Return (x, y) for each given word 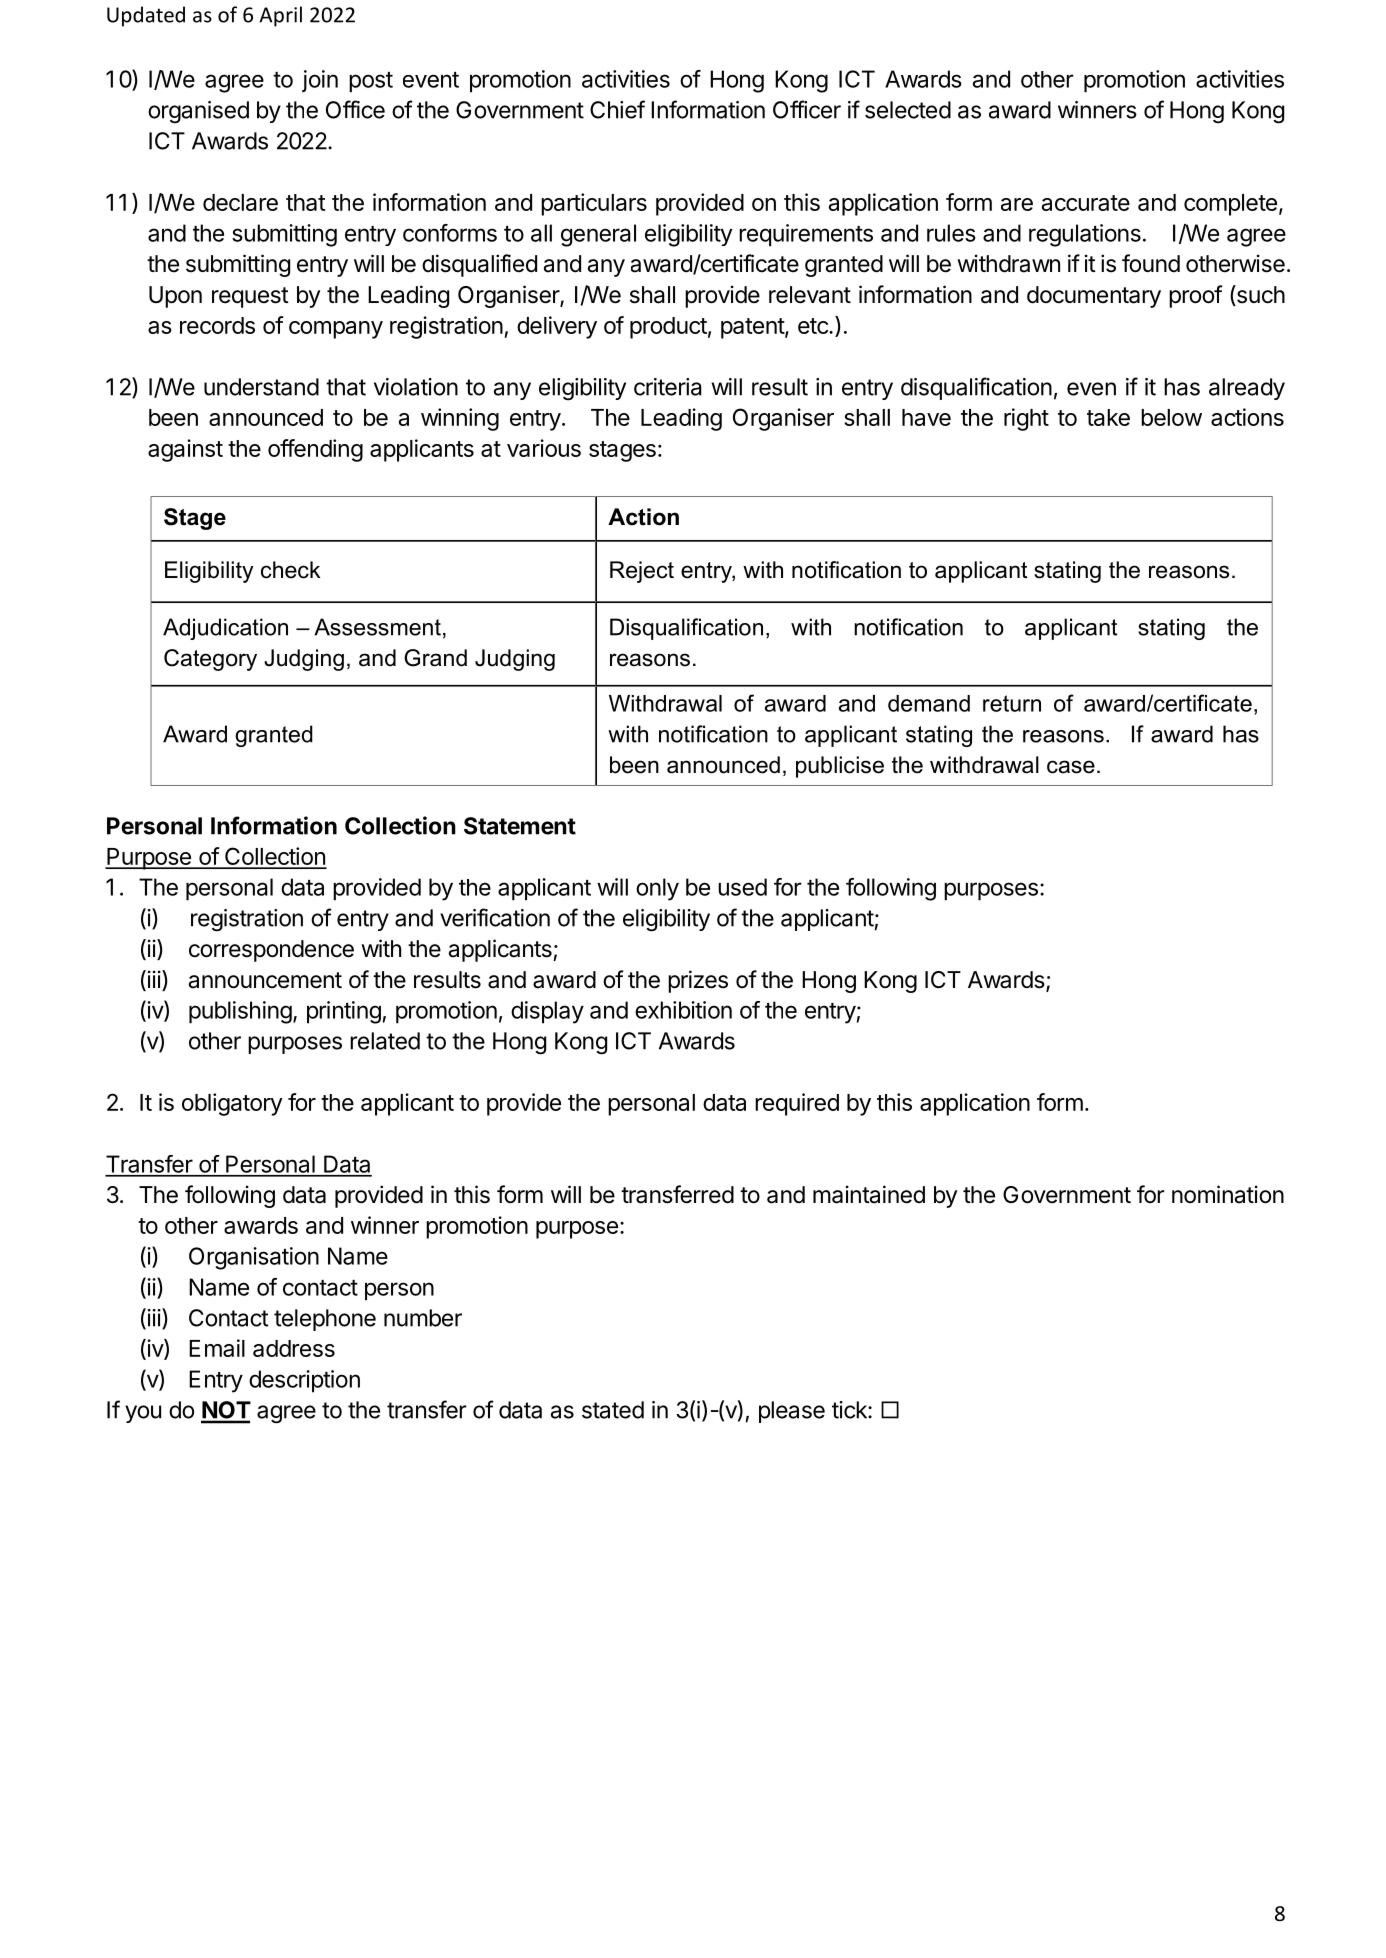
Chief (617, 109)
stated (613, 1410)
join (320, 81)
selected (908, 110)
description (304, 1381)
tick (850, 1410)
